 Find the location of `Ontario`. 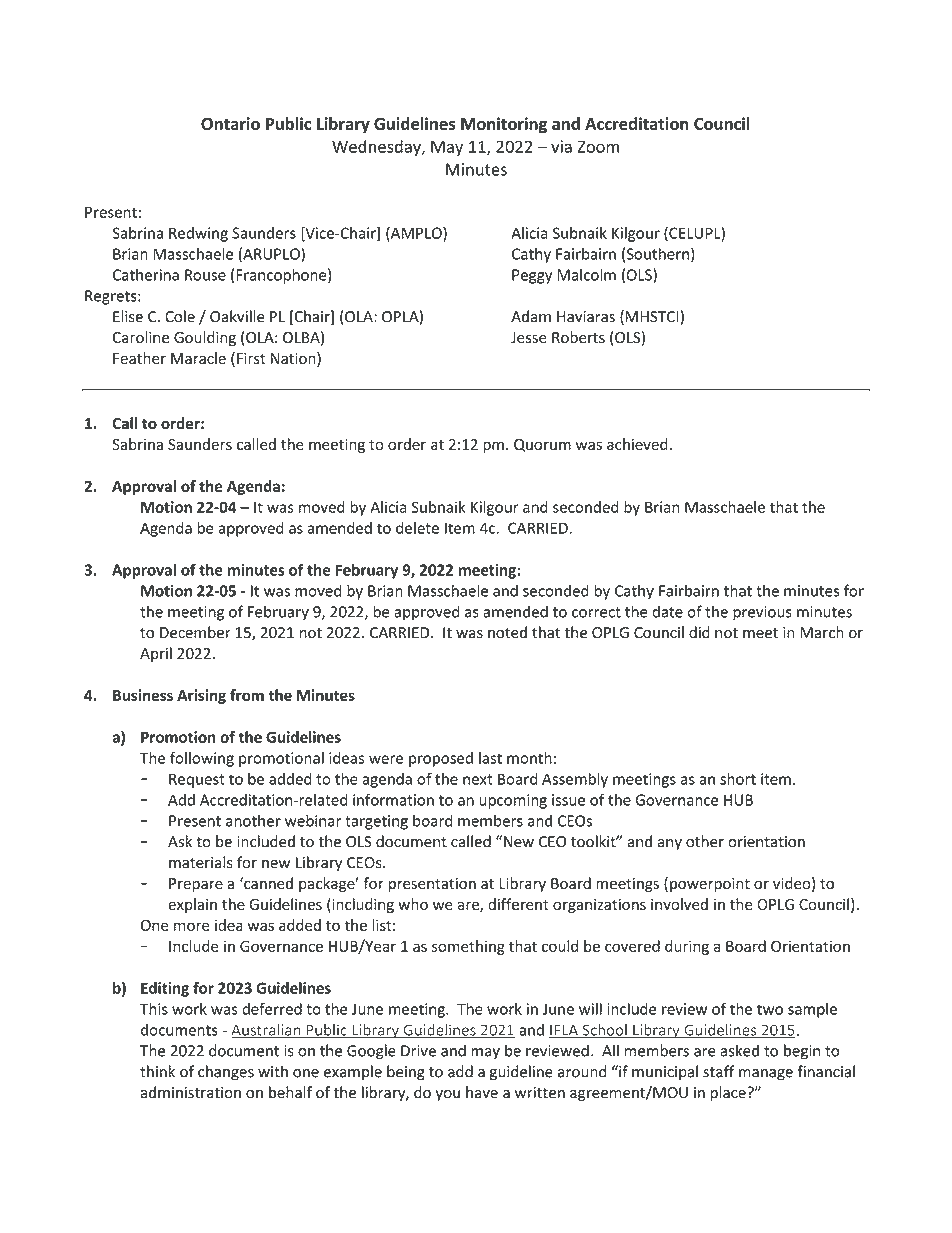

Ontario is located at coordinates (230, 123).
